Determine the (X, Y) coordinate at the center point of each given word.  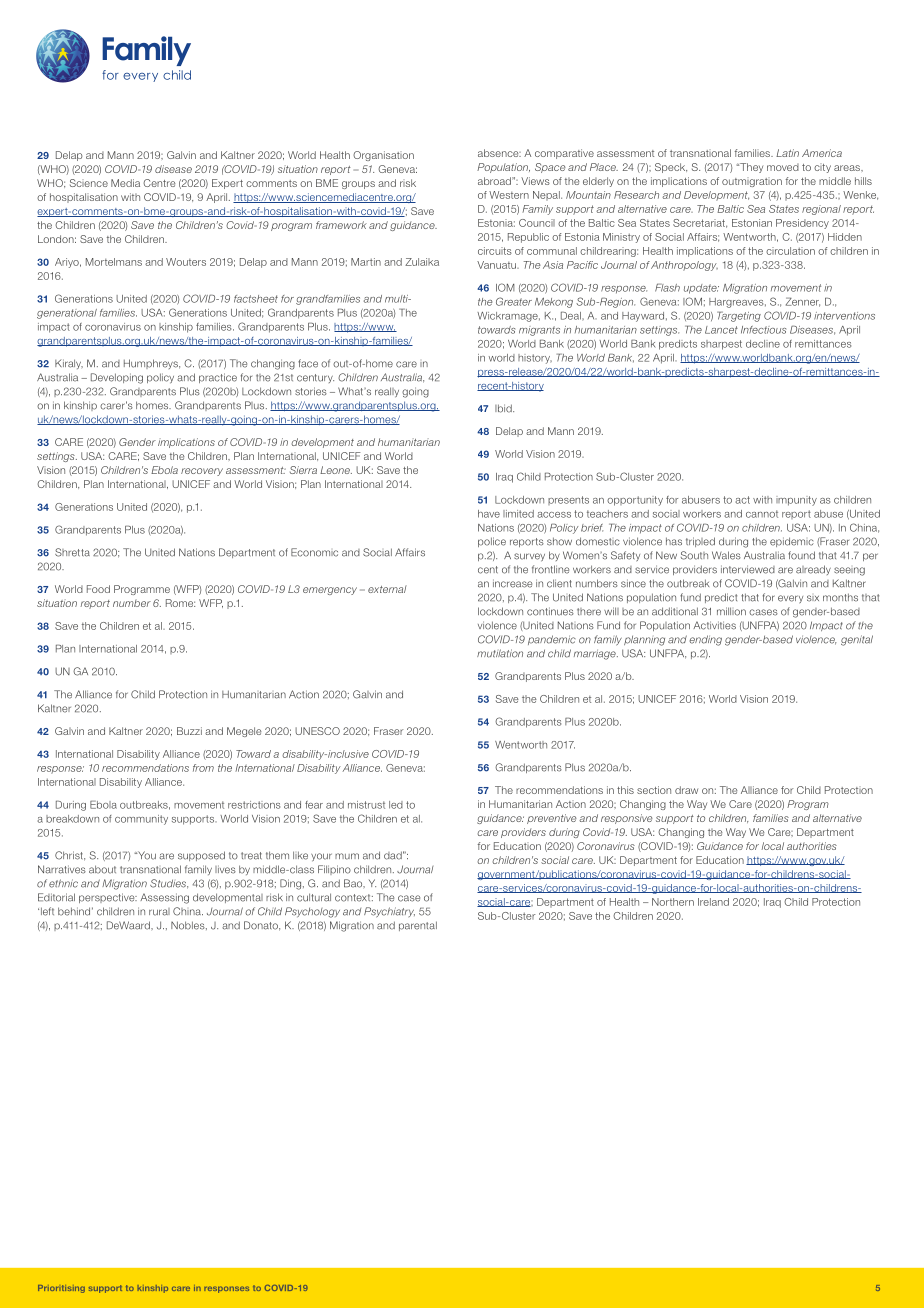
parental (418, 926)
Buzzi (189, 731)
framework (341, 225)
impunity (796, 501)
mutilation (500, 653)
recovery (202, 472)
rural (159, 912)
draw (686, 790)
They (750, 168)
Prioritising (61, 1289)
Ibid (504, 408)
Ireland (713, 902)
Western (509, 195)
